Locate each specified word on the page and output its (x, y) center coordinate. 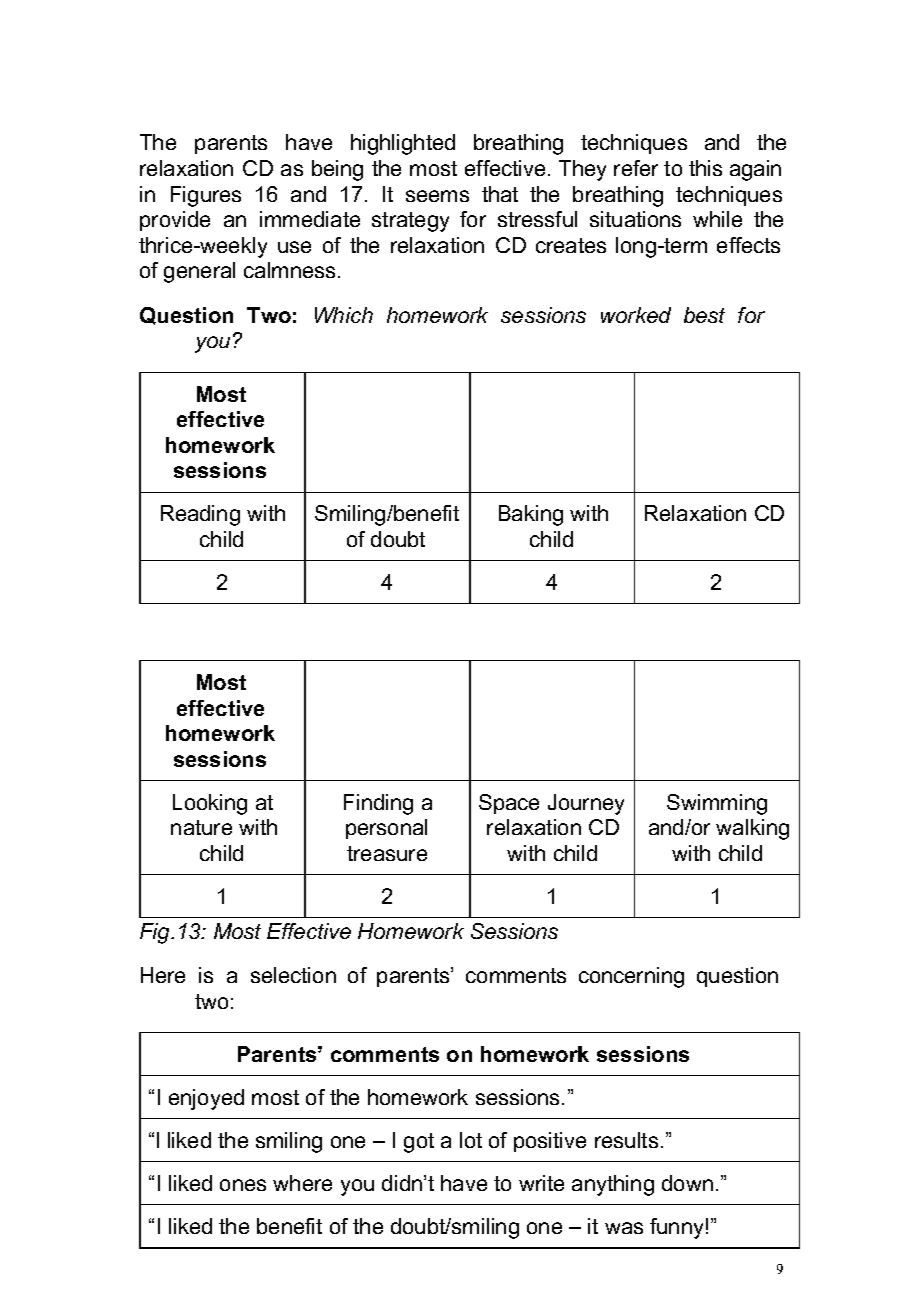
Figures (206, 196)
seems (437, 196)
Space (509, 804)
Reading (200, 515)
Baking (531, 515)
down (687, 1183)
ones (243, 1185)
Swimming (717, 804)
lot (471, 1140)
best (704, 315)
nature (201, 827)
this (705, 168)
